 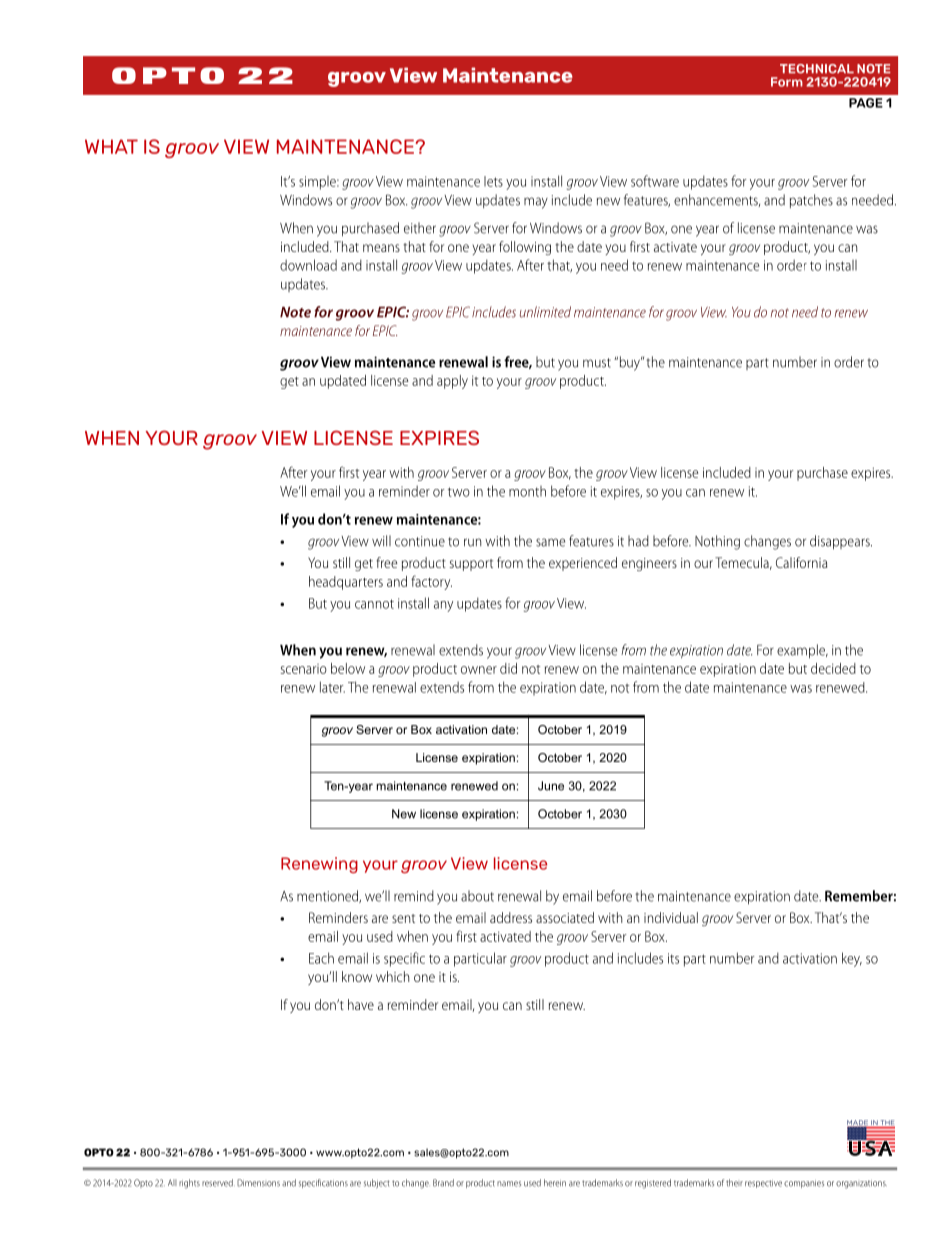 What do you see at coordinates (787, 82) in the image?
I see `Form` at bounding box center [787, 82].
